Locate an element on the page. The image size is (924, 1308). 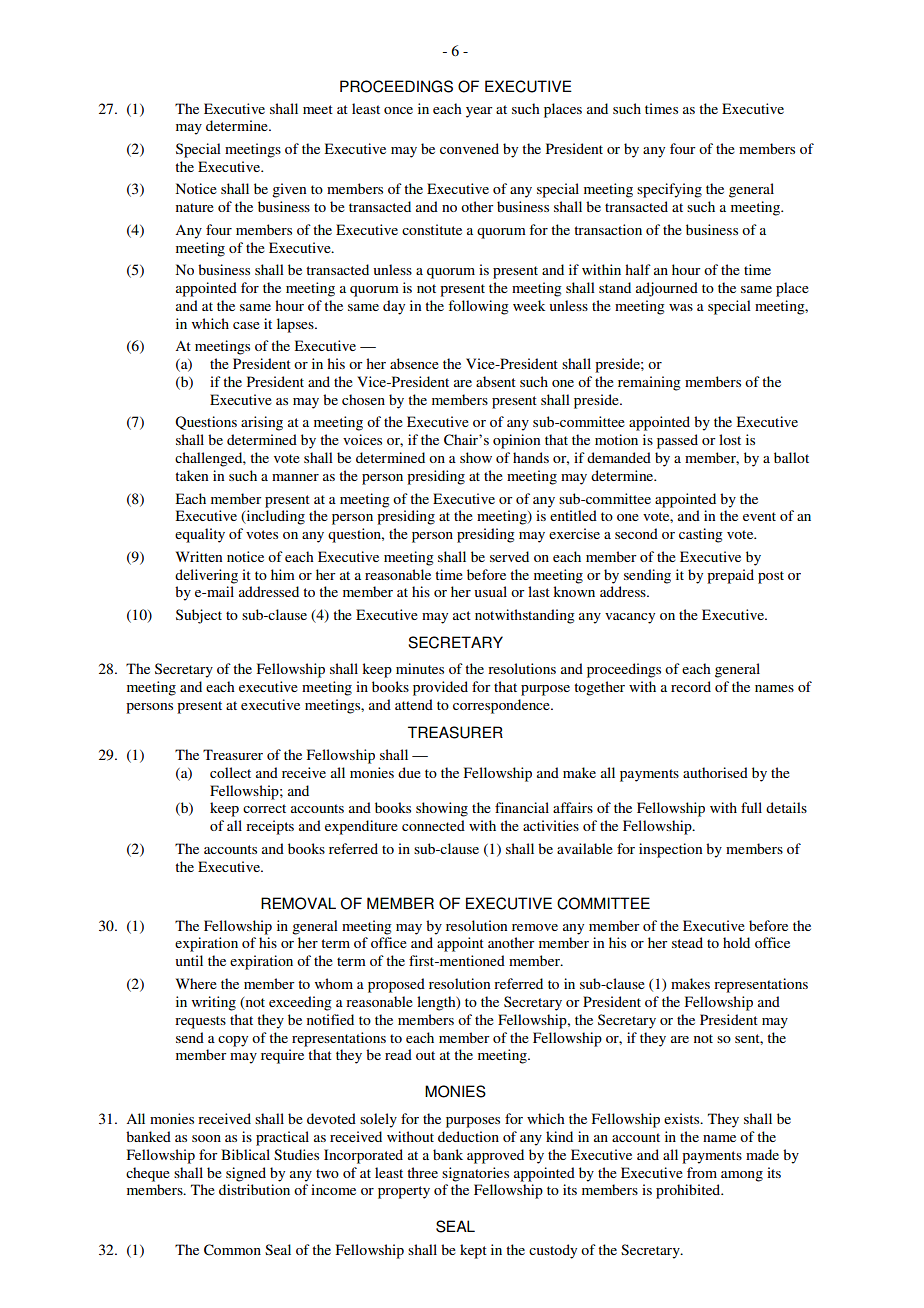
inspection is located at coordinates (670, 850).
